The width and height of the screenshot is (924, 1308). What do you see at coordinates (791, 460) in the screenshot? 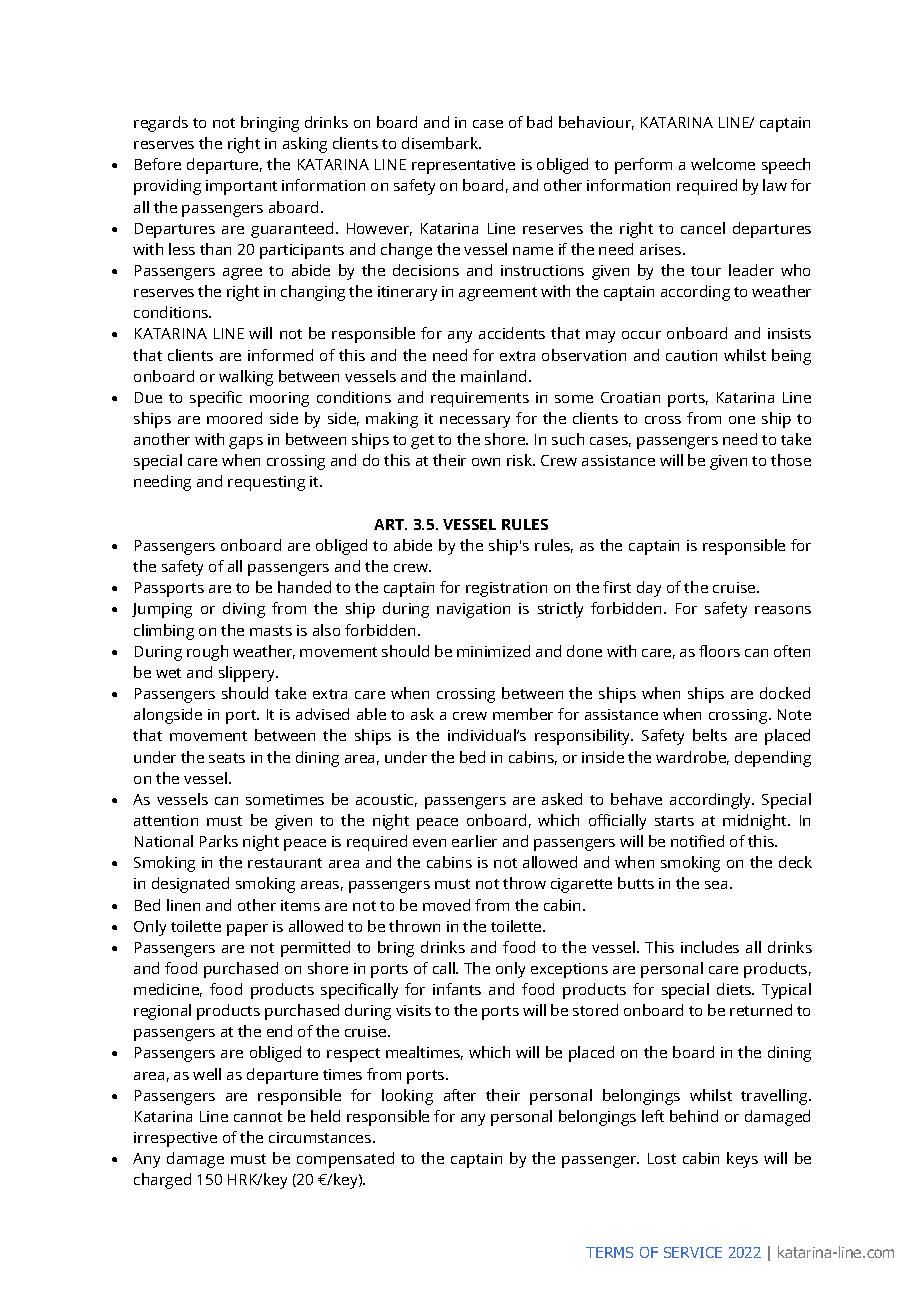
I see `those` at bounding box center [791, 460].
